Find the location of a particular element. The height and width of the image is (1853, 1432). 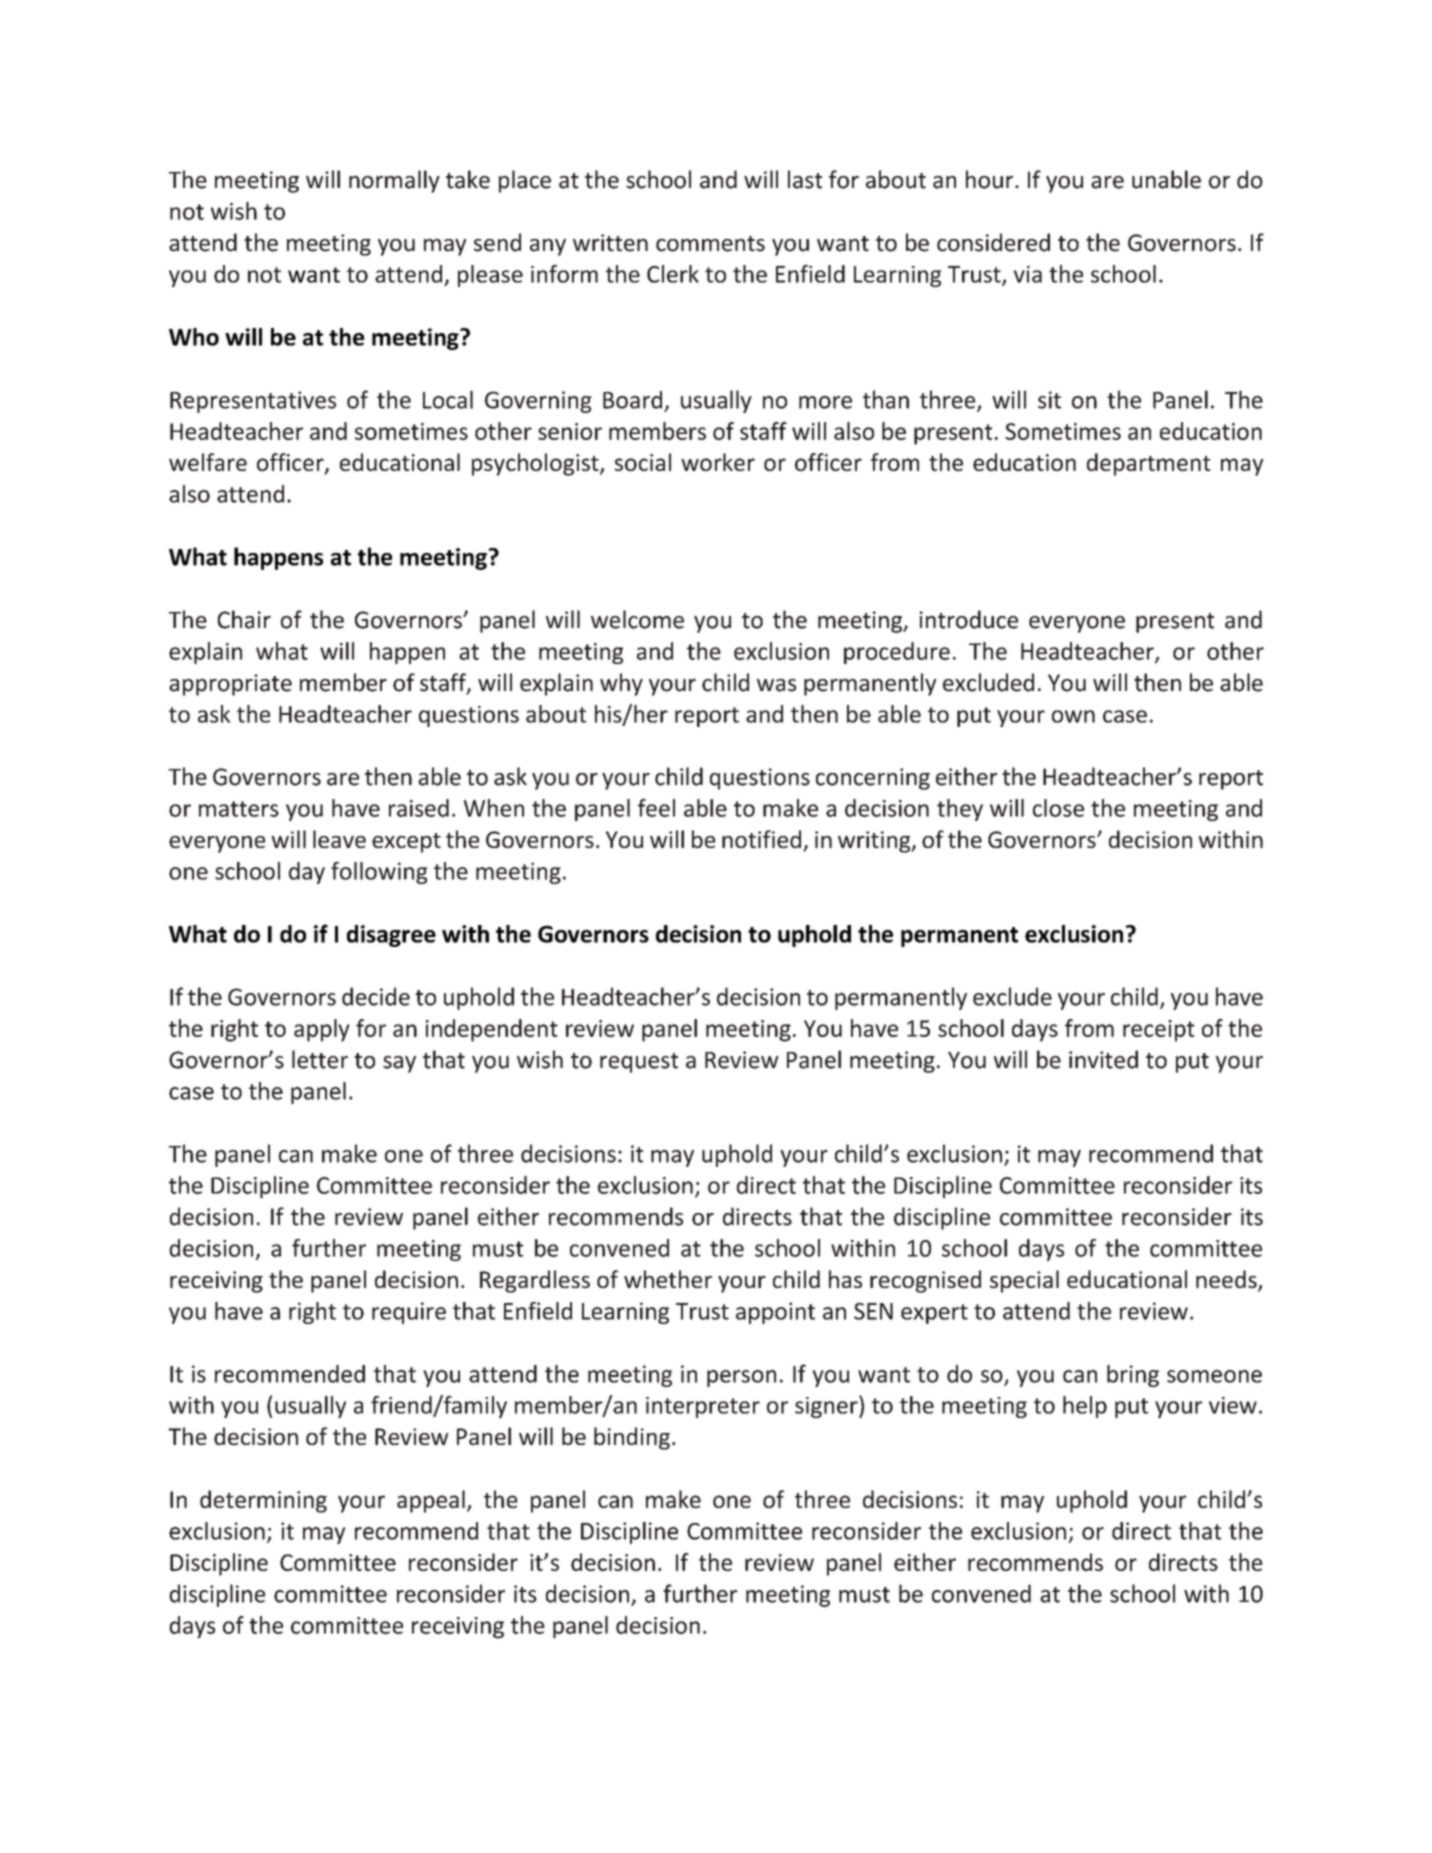

close is located at coordinates (1058, 808).
